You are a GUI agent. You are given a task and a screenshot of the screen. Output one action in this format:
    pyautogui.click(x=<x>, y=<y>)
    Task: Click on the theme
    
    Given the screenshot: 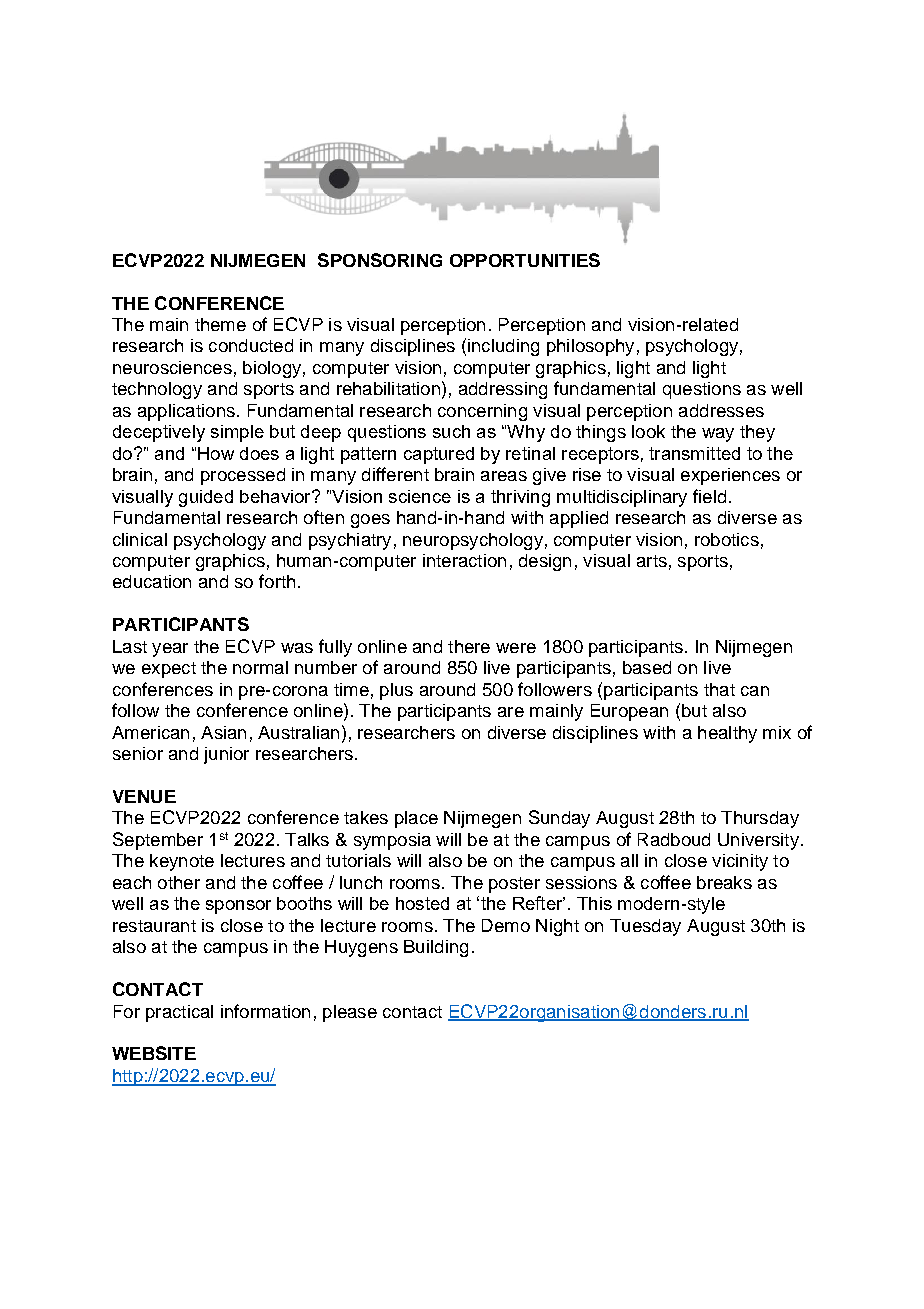 What is the action you would take?
    pyautogui.click(x=220, y=324)
